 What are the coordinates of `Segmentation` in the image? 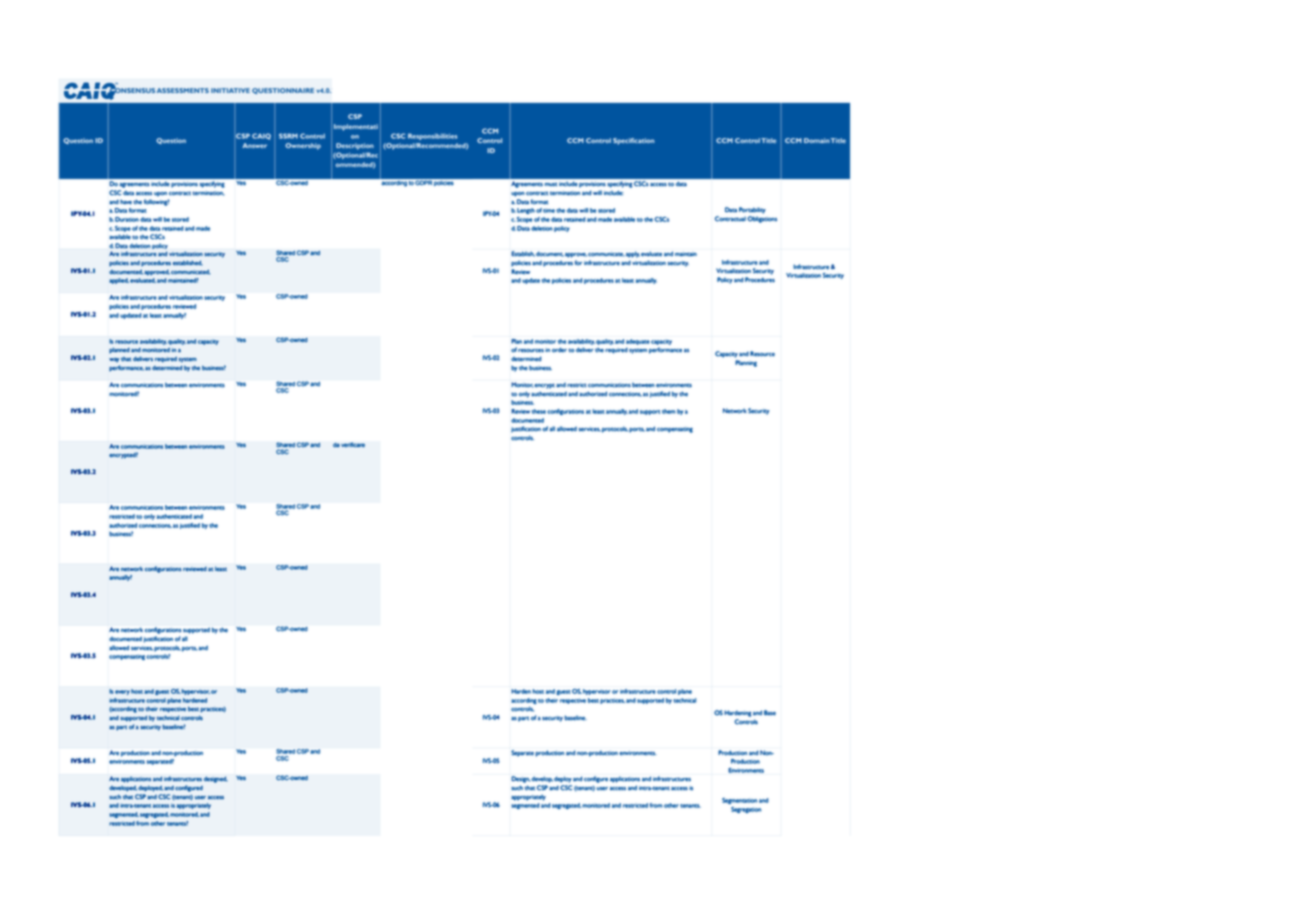 It's located at (739, 801).
